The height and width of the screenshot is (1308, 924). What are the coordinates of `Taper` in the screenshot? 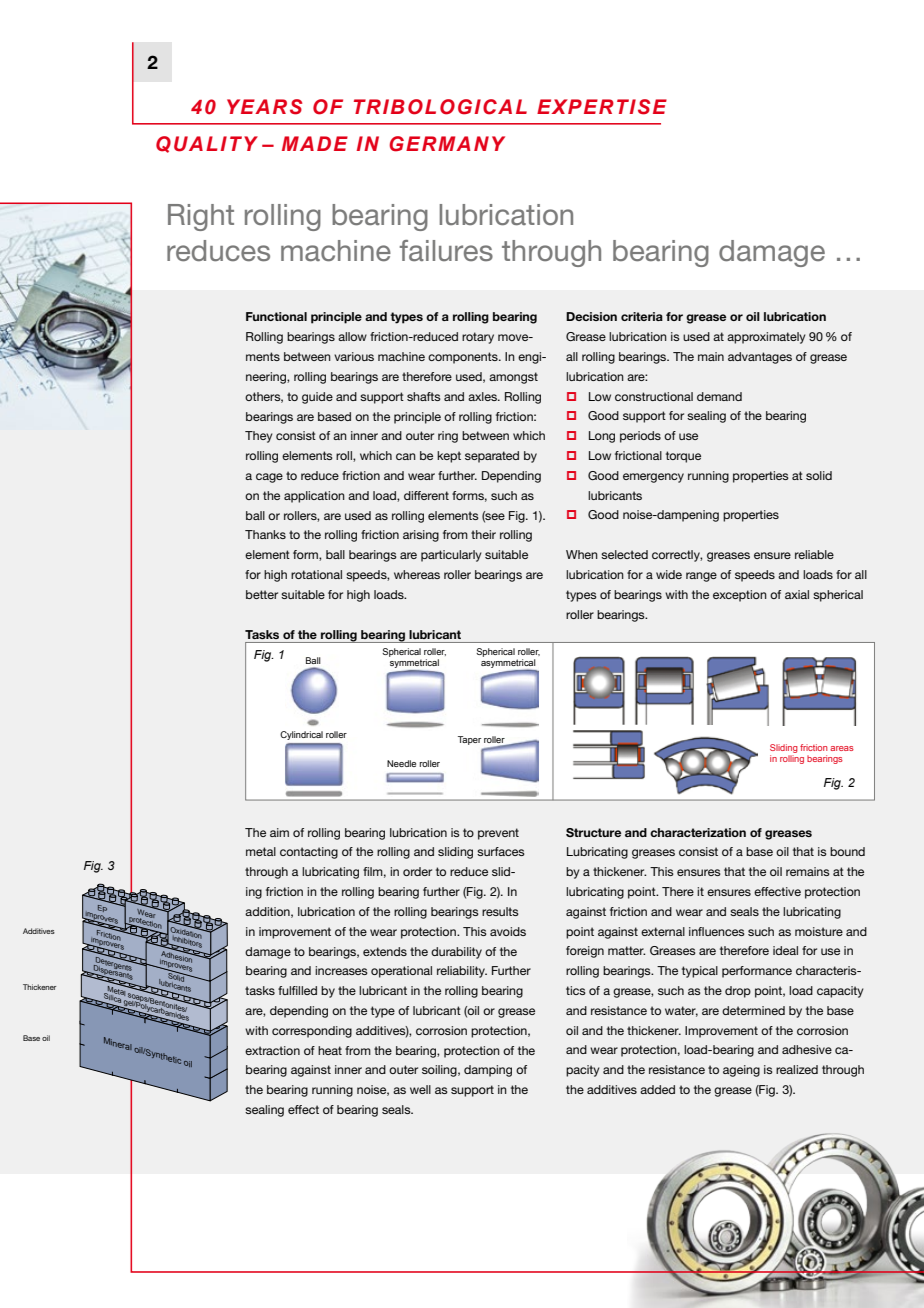 It's located at (469, 740).
